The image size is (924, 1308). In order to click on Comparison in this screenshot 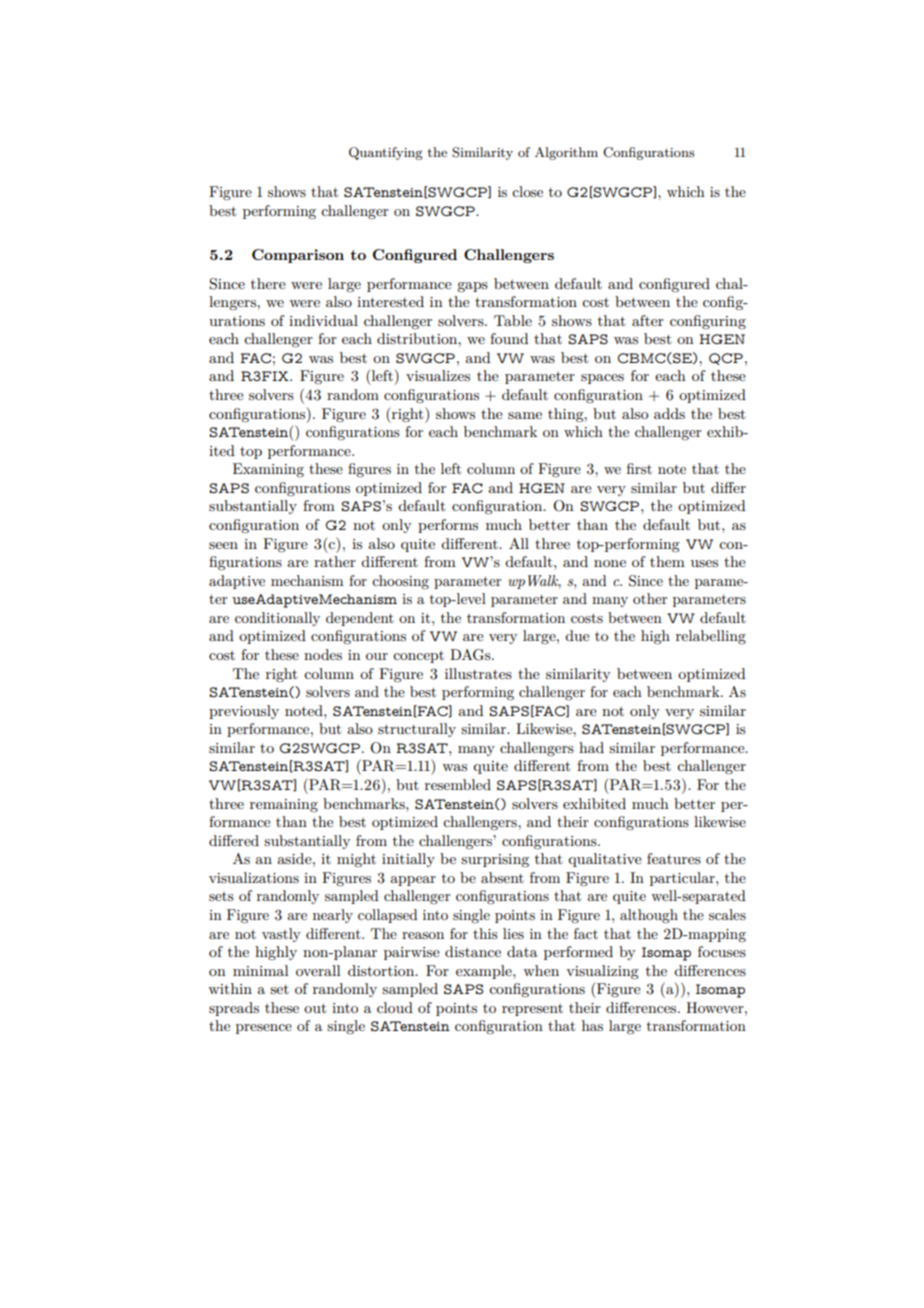, I will do `click(298, 256)`.
